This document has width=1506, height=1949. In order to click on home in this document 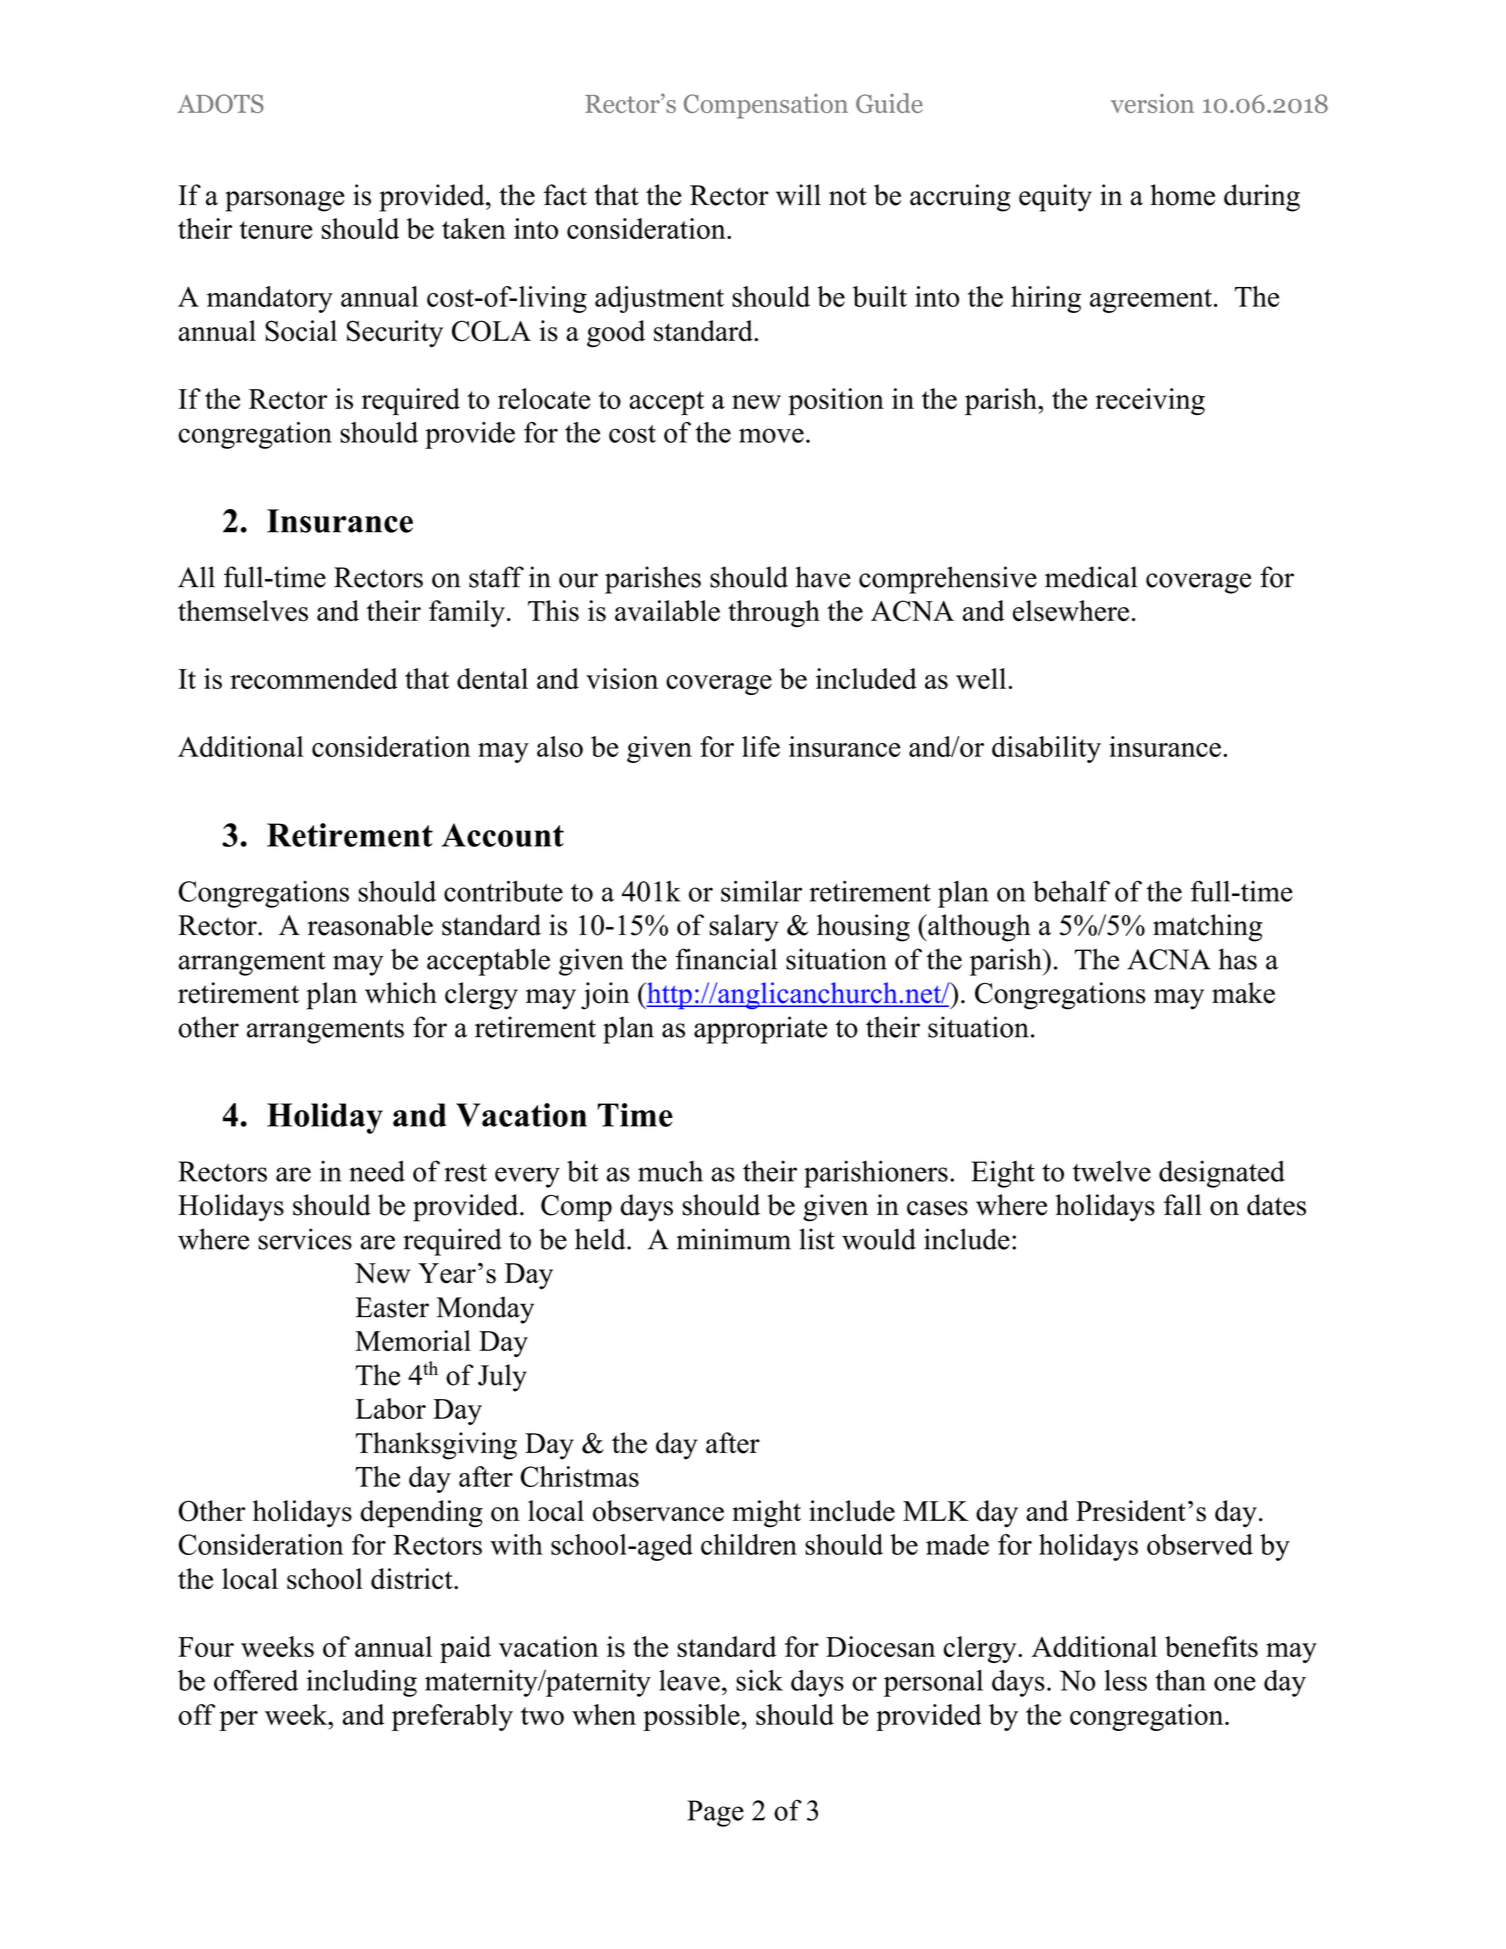, I will do `click(1182, 195)`.
